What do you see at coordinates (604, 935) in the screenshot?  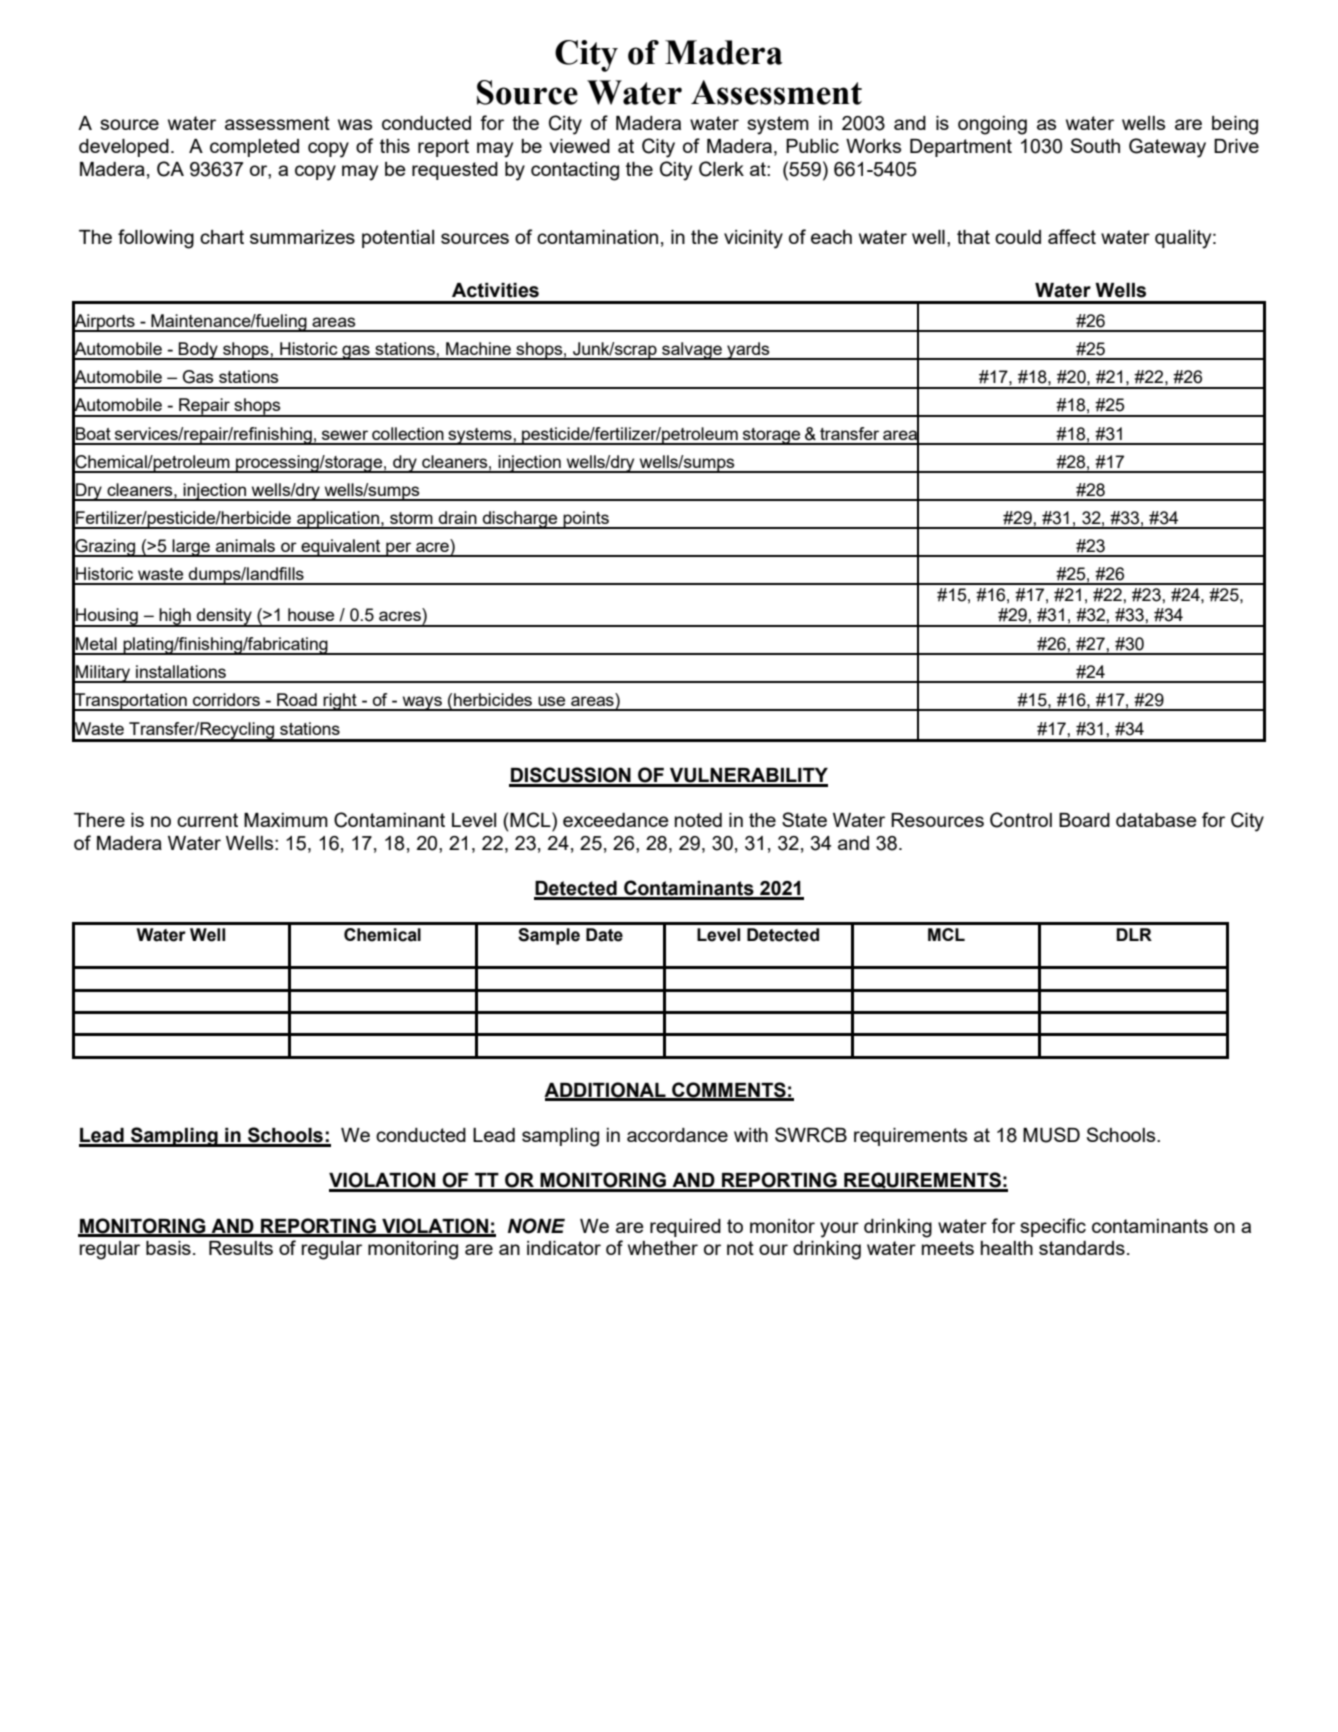 I see `Date` at bounding box center [604, 935].
